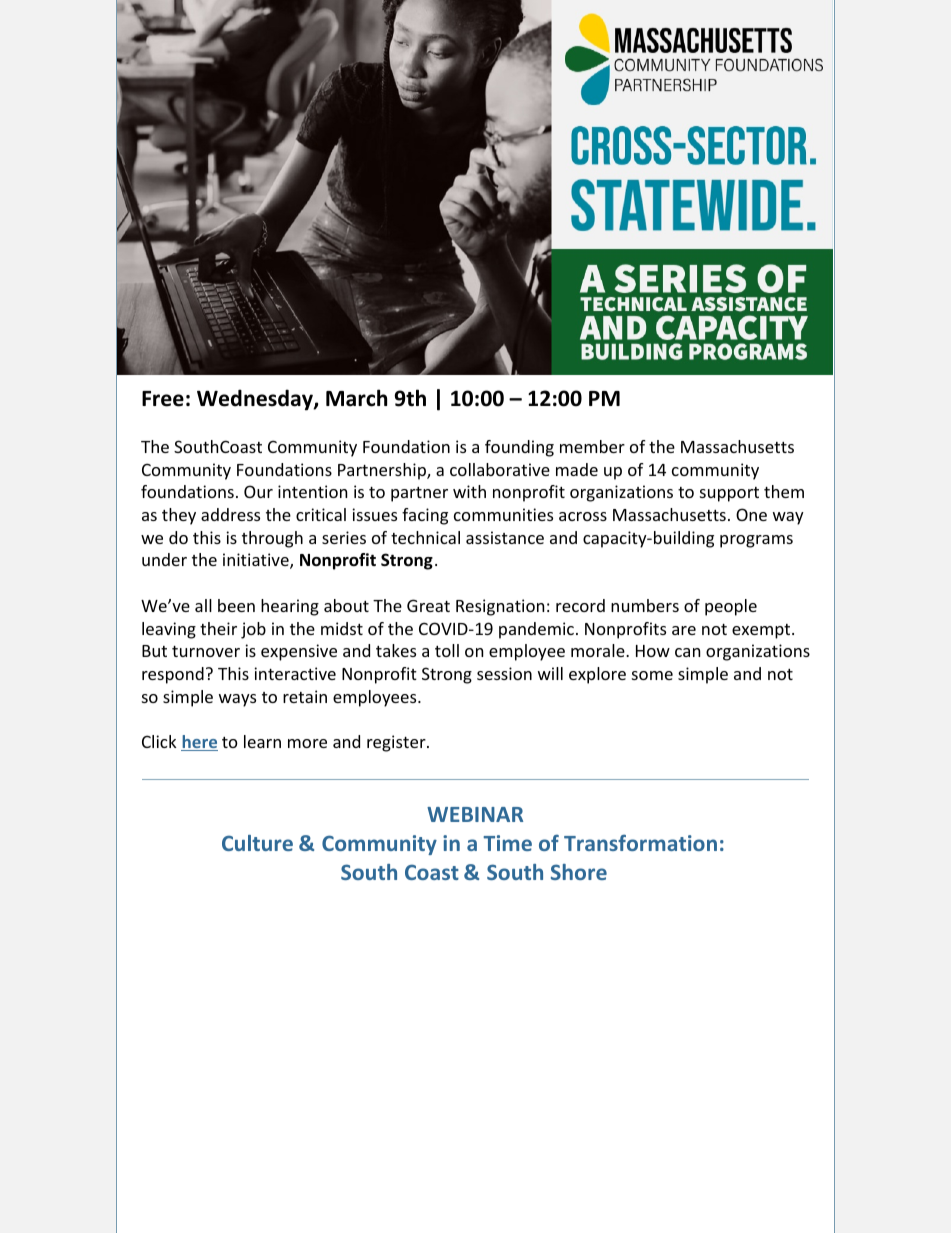 The width and height of the screenshot is (952, 1233). What do you see at coordinates (505, 537) in the screenshot?
I see `assistance` at bounding box center [505, 537].
